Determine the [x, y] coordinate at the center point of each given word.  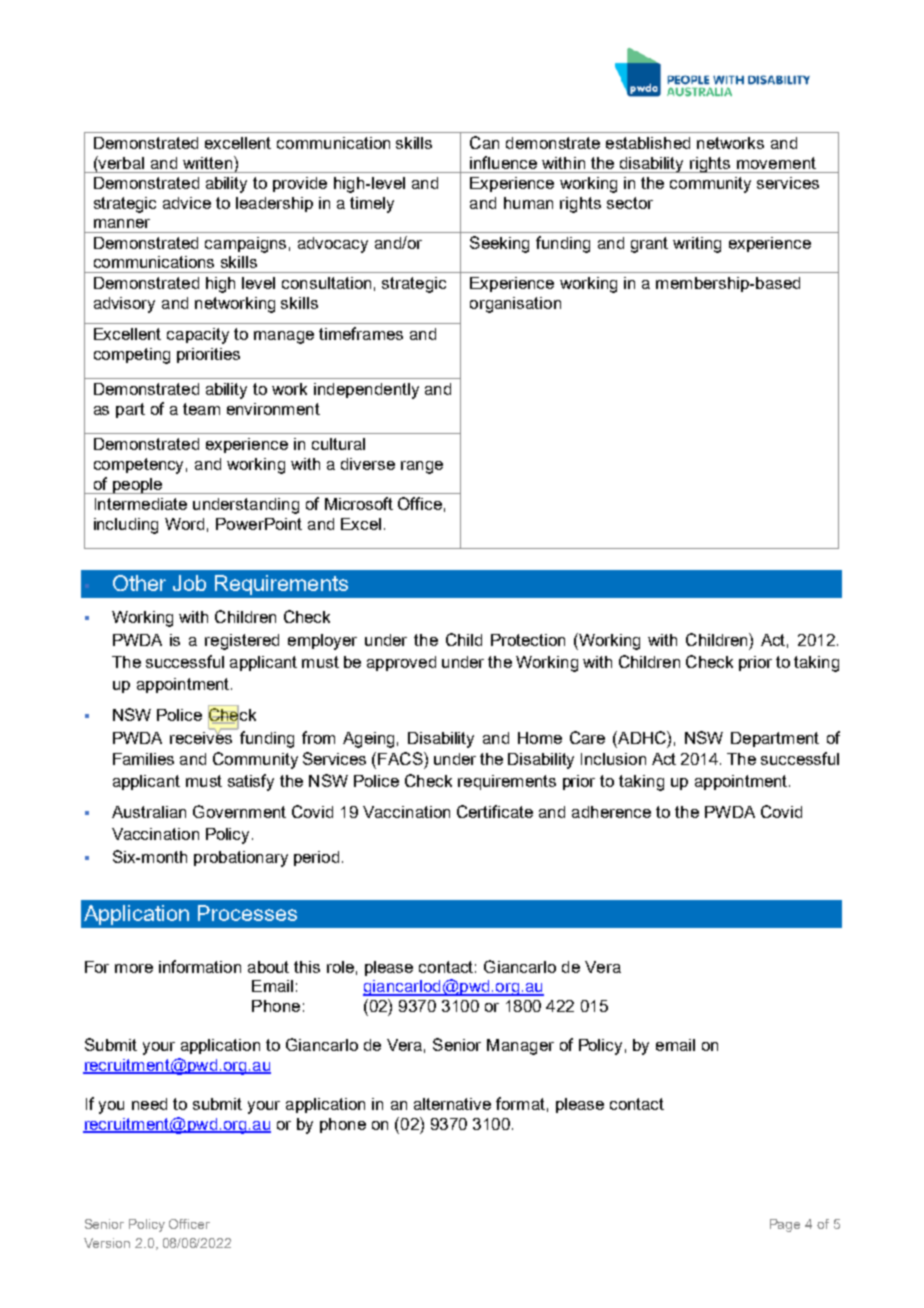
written [207, 163]
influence [503, 162]
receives [202, 736]
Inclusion [613, 759]
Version [107, 1243]
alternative [452, 1104]
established [648, 143]
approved [401, 663]
